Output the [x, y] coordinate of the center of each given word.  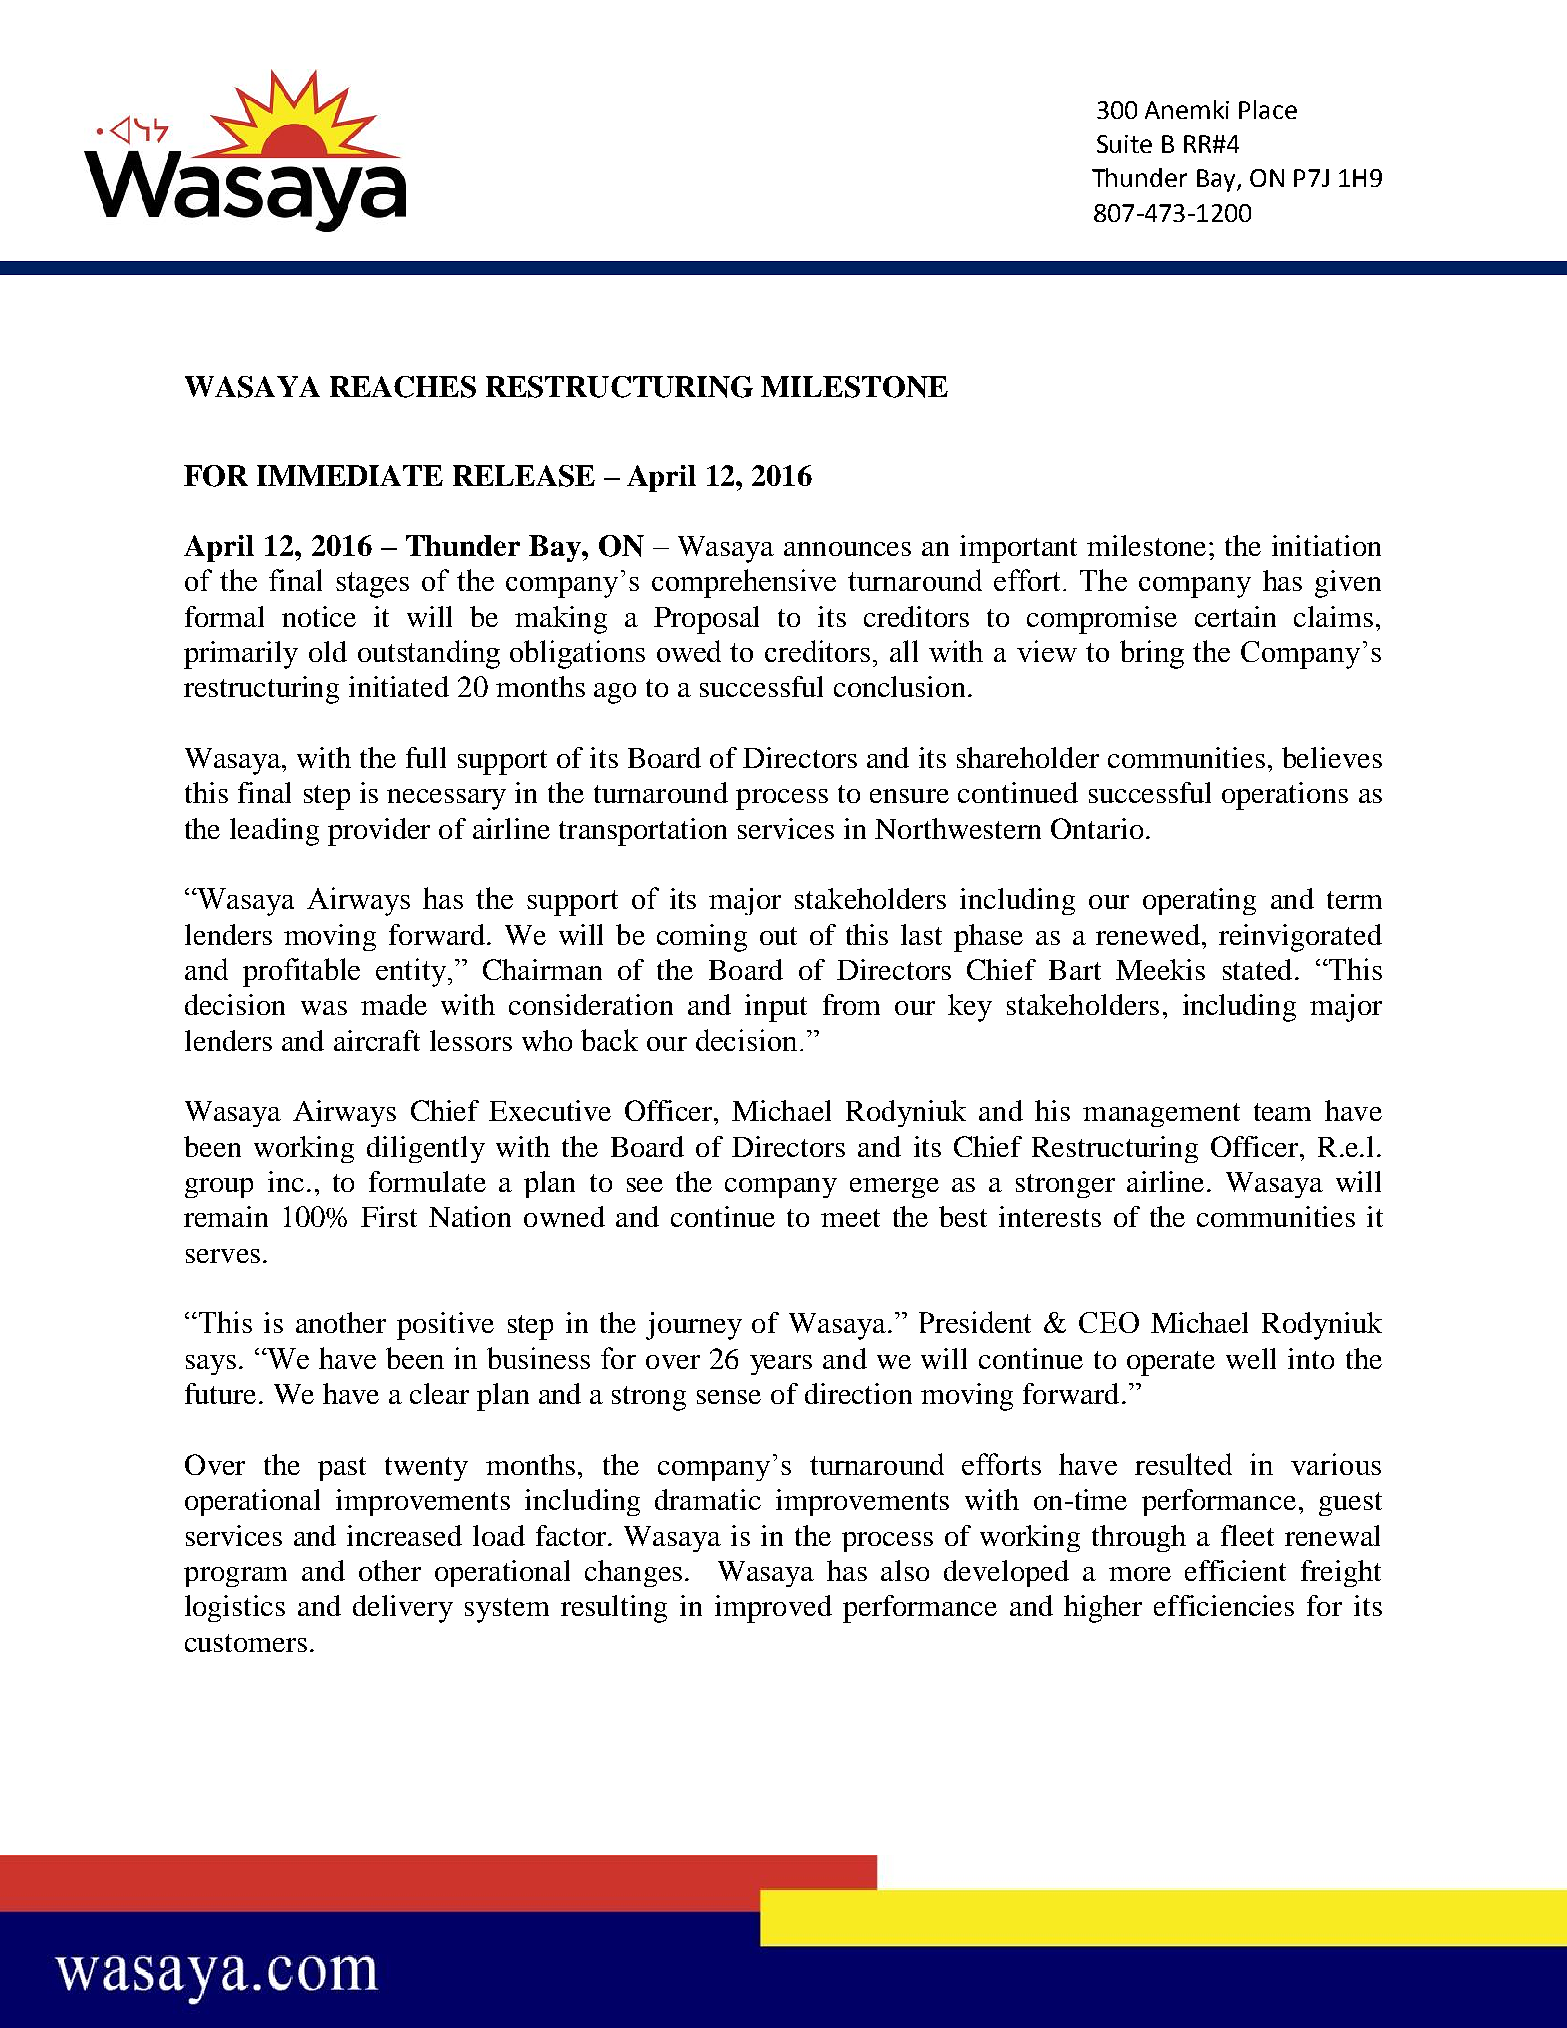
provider [379, 832]
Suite [1124, 144]
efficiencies [1224, 1605]
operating [1199, 901]
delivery [403, 1609]
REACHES [403, 387]
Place [1268, 109]
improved [773, 1609]
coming [702, 938]
